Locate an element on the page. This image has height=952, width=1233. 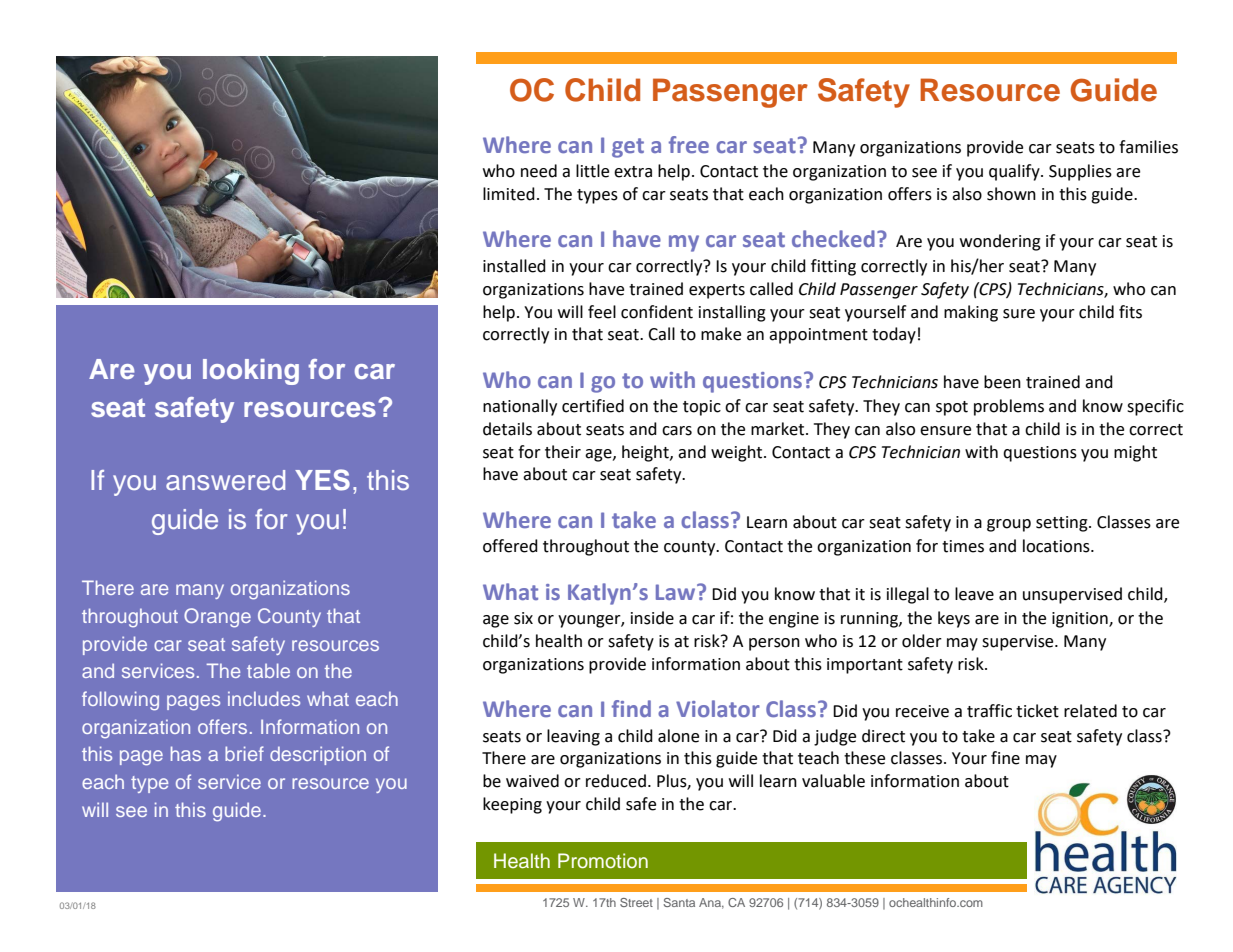
extra is located at coordinates (633, 172).
